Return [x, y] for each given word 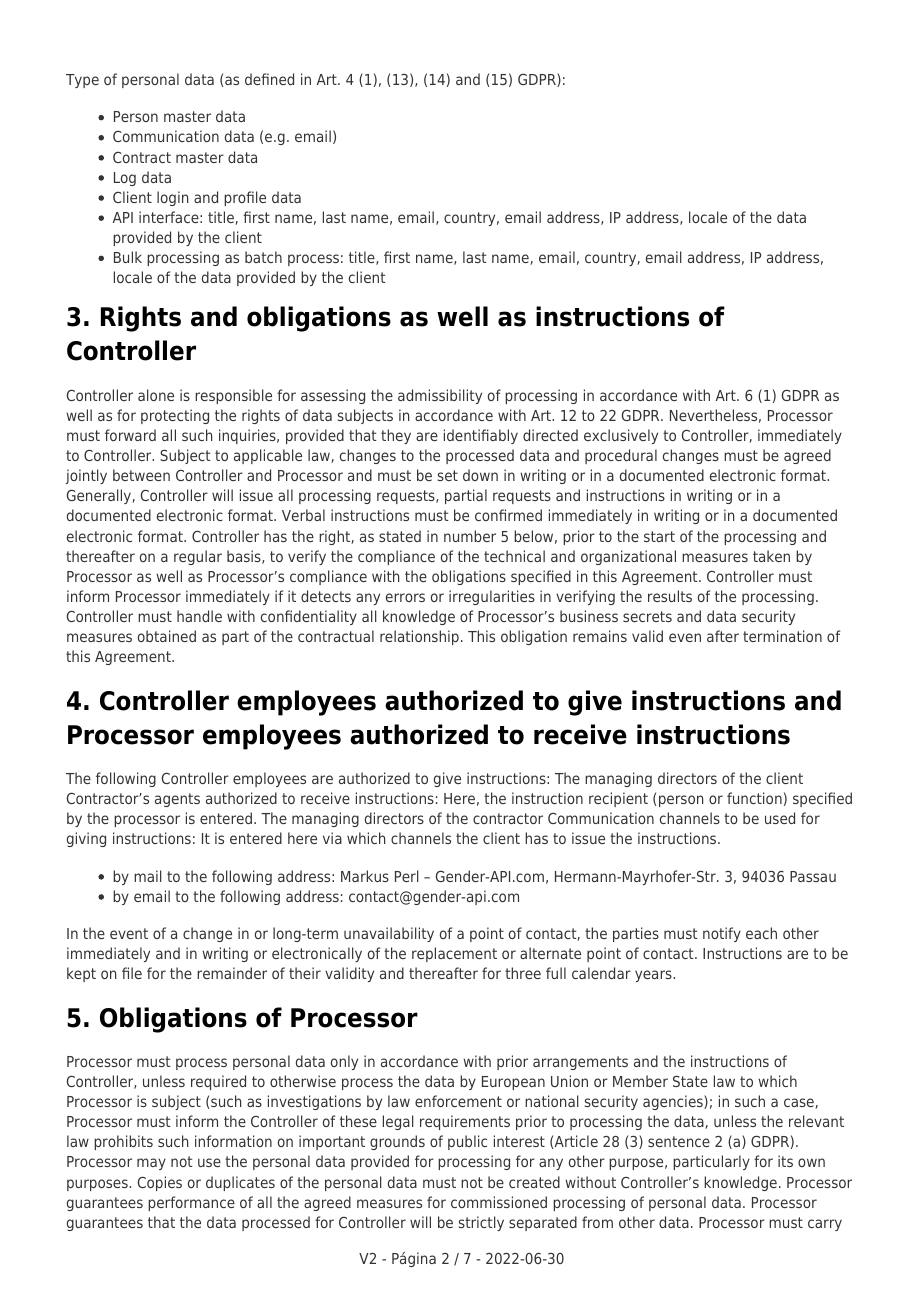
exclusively [621, 436]
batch [263, 257]
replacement [454, 954]
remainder [232, 973]
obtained [167, 636]
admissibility [440, 396]
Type [82, 81]
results [670, 596]
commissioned [499, 1202]
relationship [419, 637]
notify [722, 934]
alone [156, 395]
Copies [160, 1183]
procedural [621, 456]
